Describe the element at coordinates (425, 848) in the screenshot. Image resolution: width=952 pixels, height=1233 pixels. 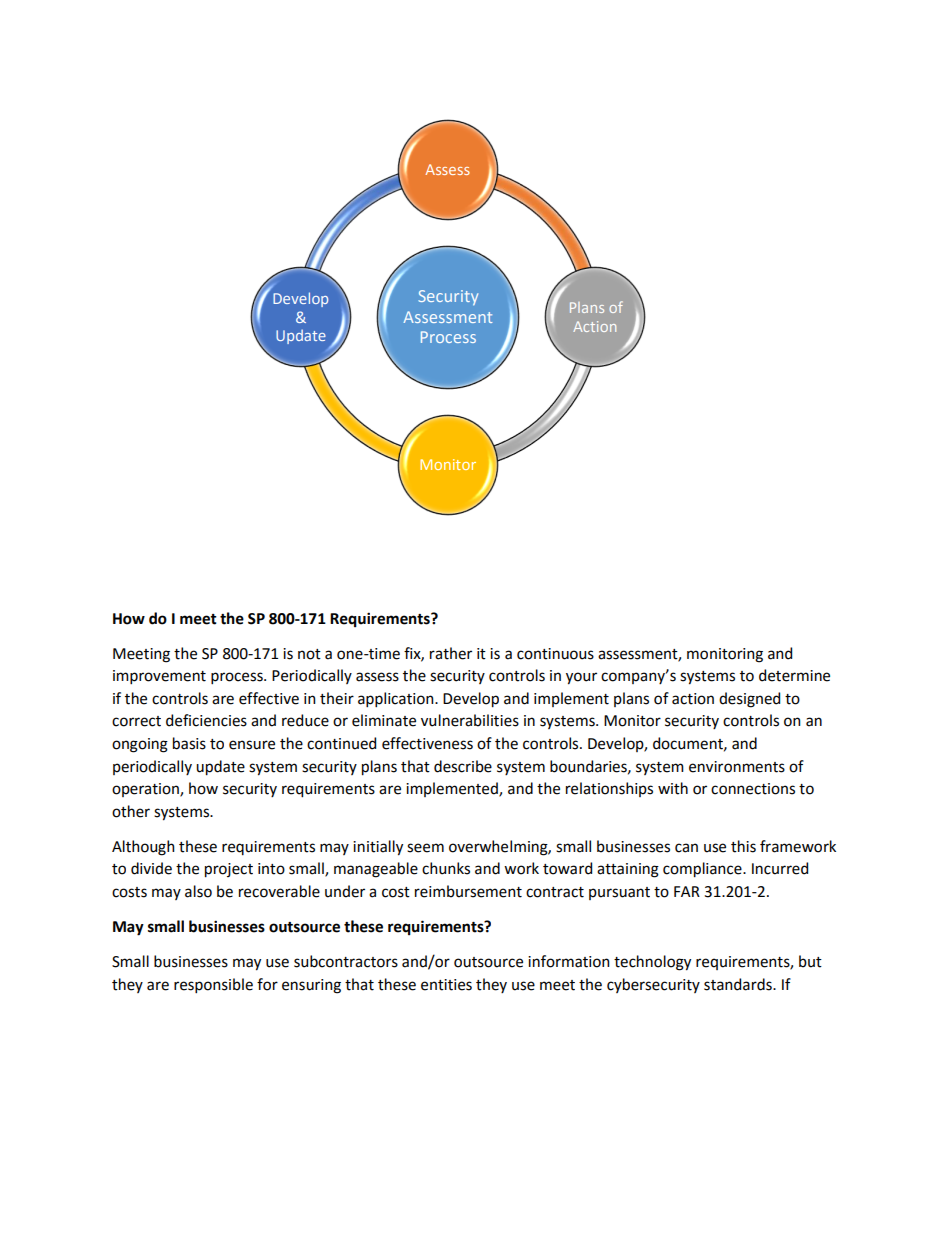
I see `seem` at that location.
